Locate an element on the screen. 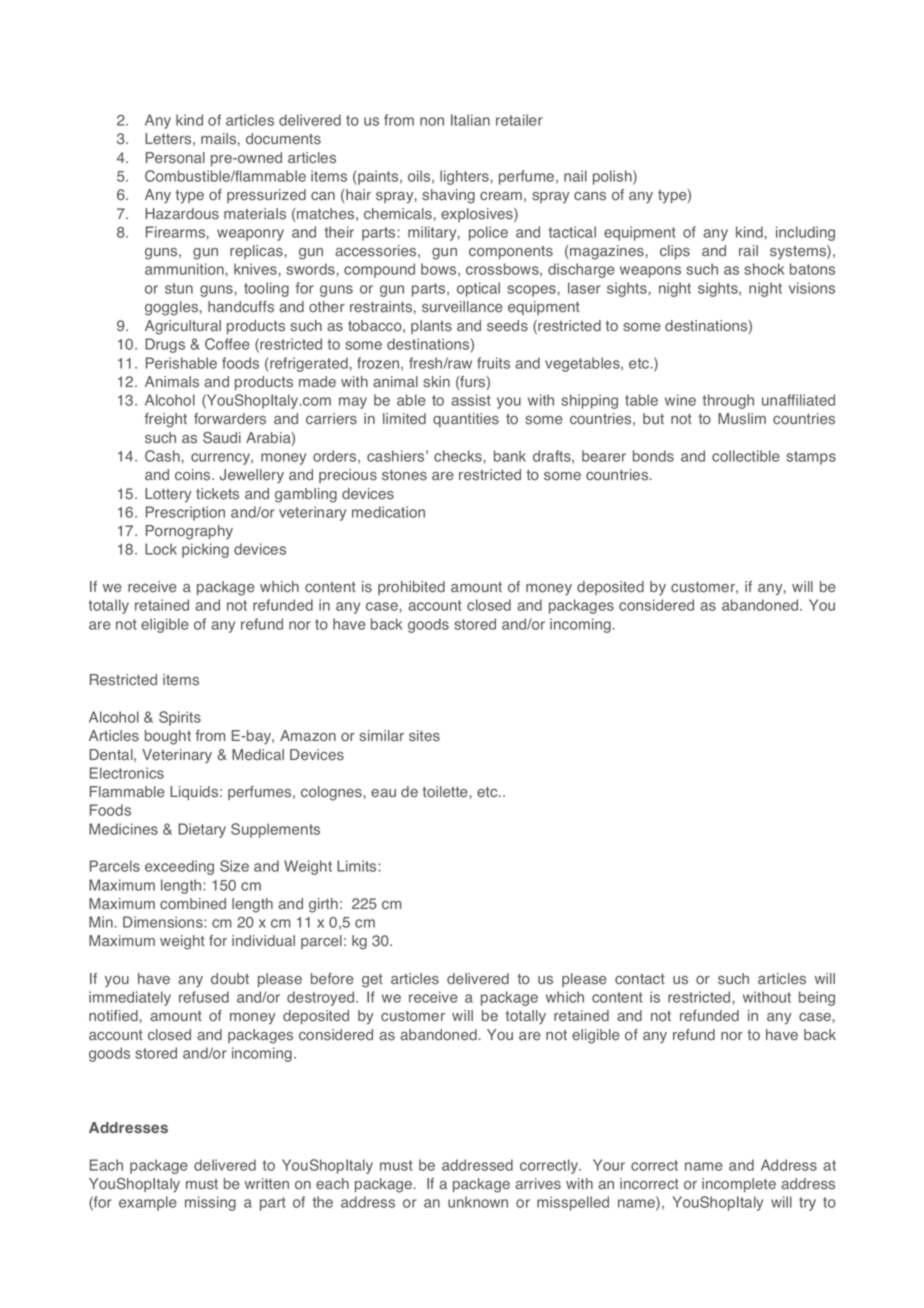 This screenshot has height=1308, width=924. incomplete is located at coordinates (739, 1185).
